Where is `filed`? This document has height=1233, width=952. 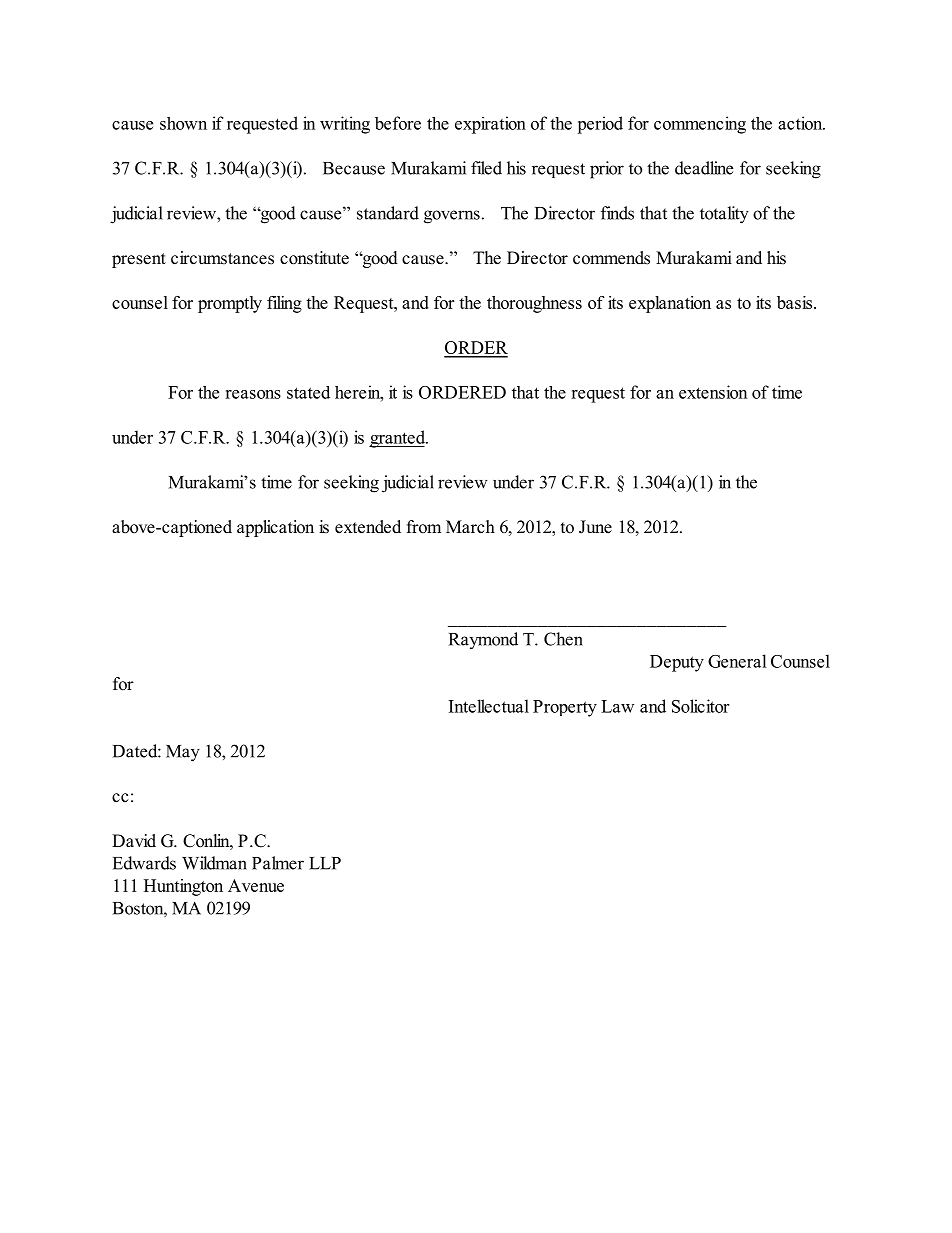
filed is located at coordinates (486, 168).
